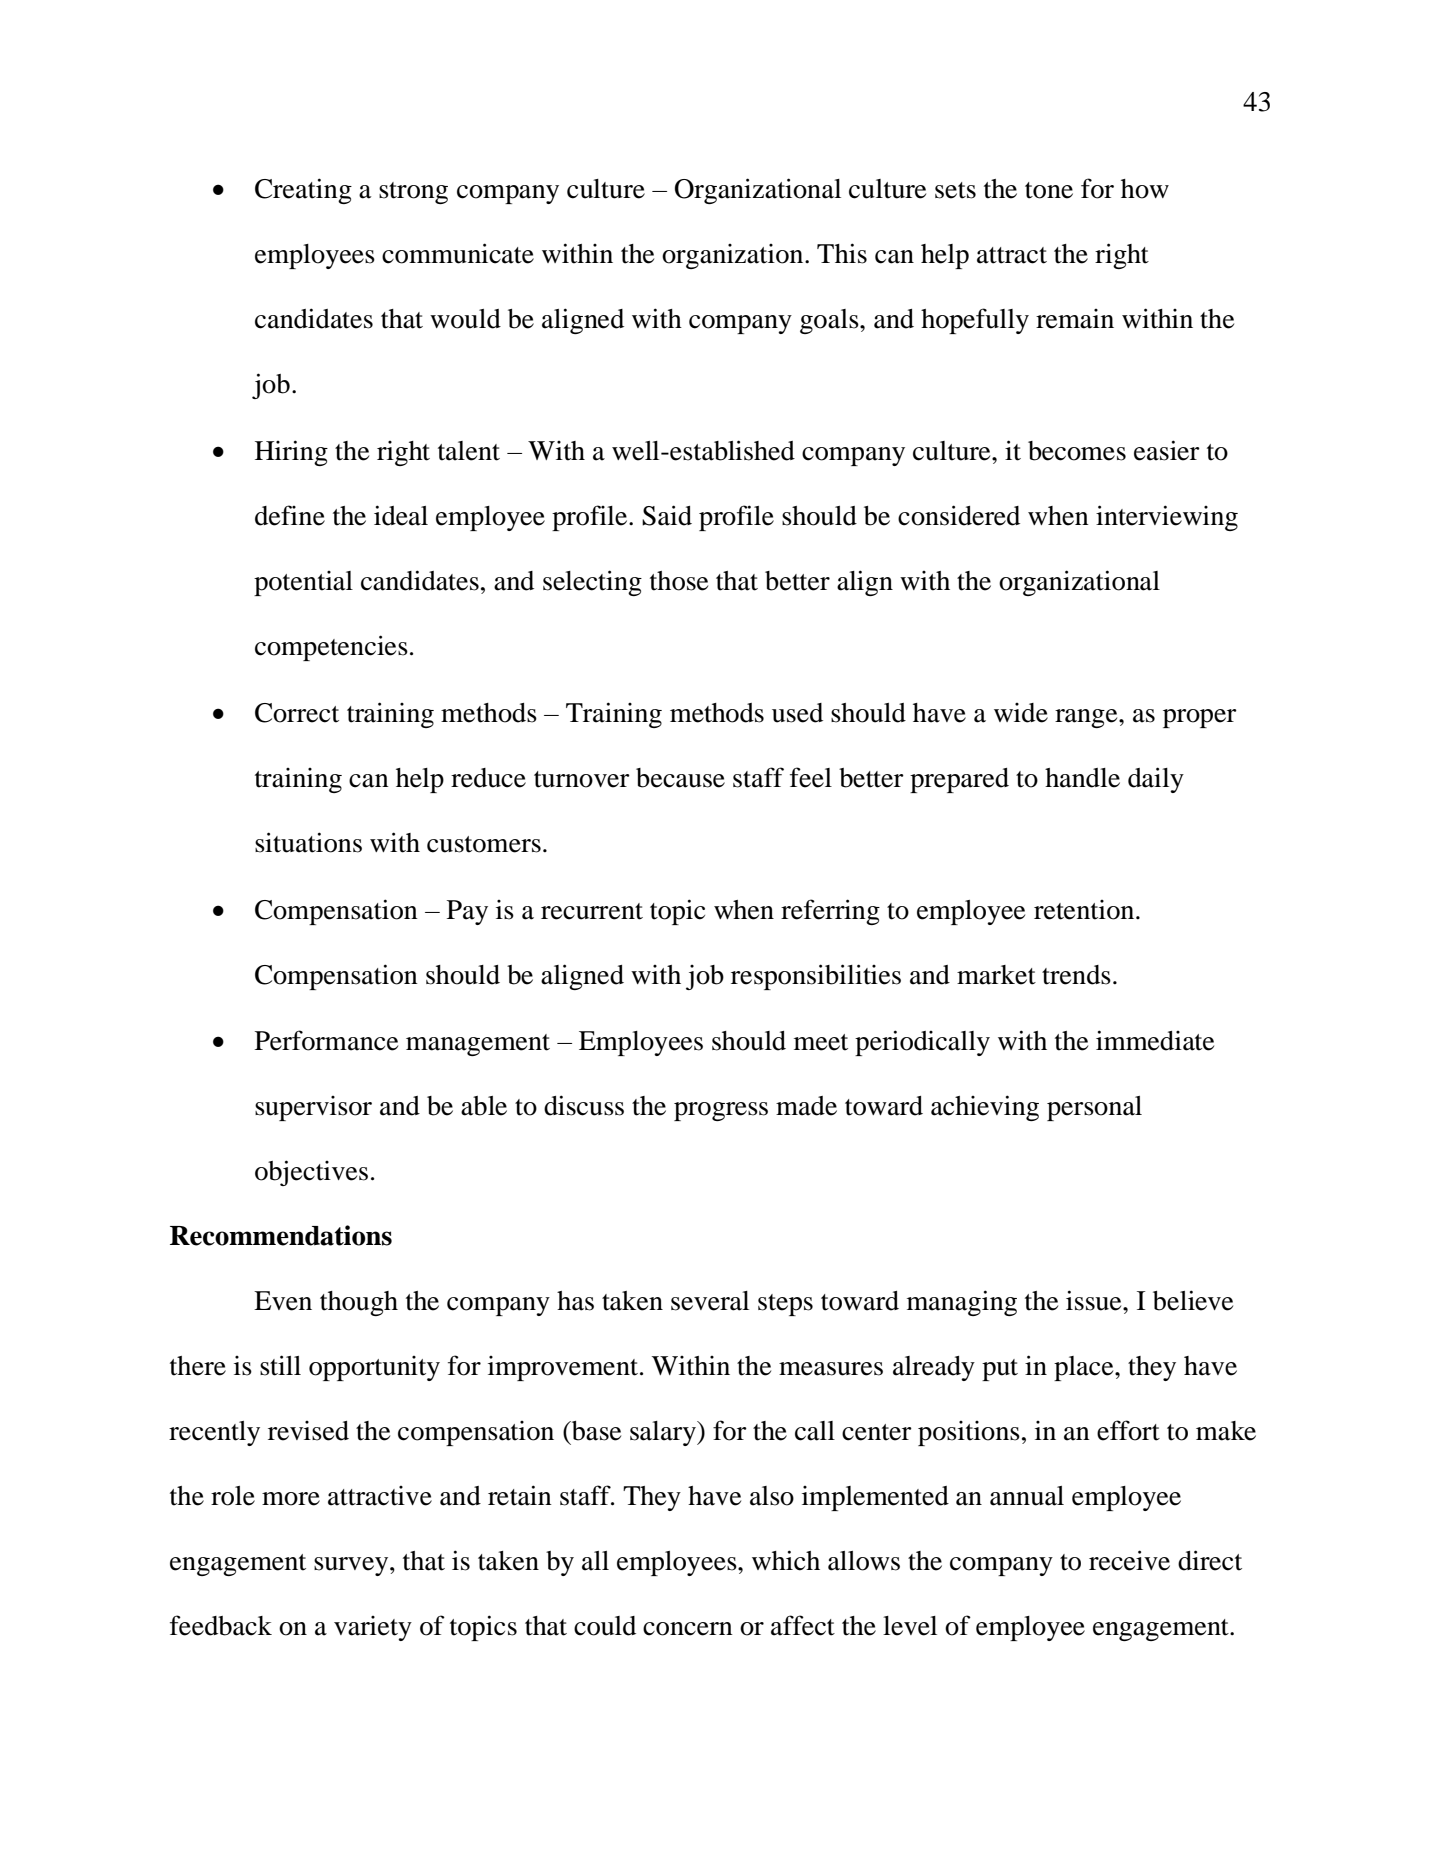 The width and height of the screenshot is (1441, 1864). What do you see at coordinates (830, 912) in the screenshot?
I see `referring` at bounding box center [830, 912].
